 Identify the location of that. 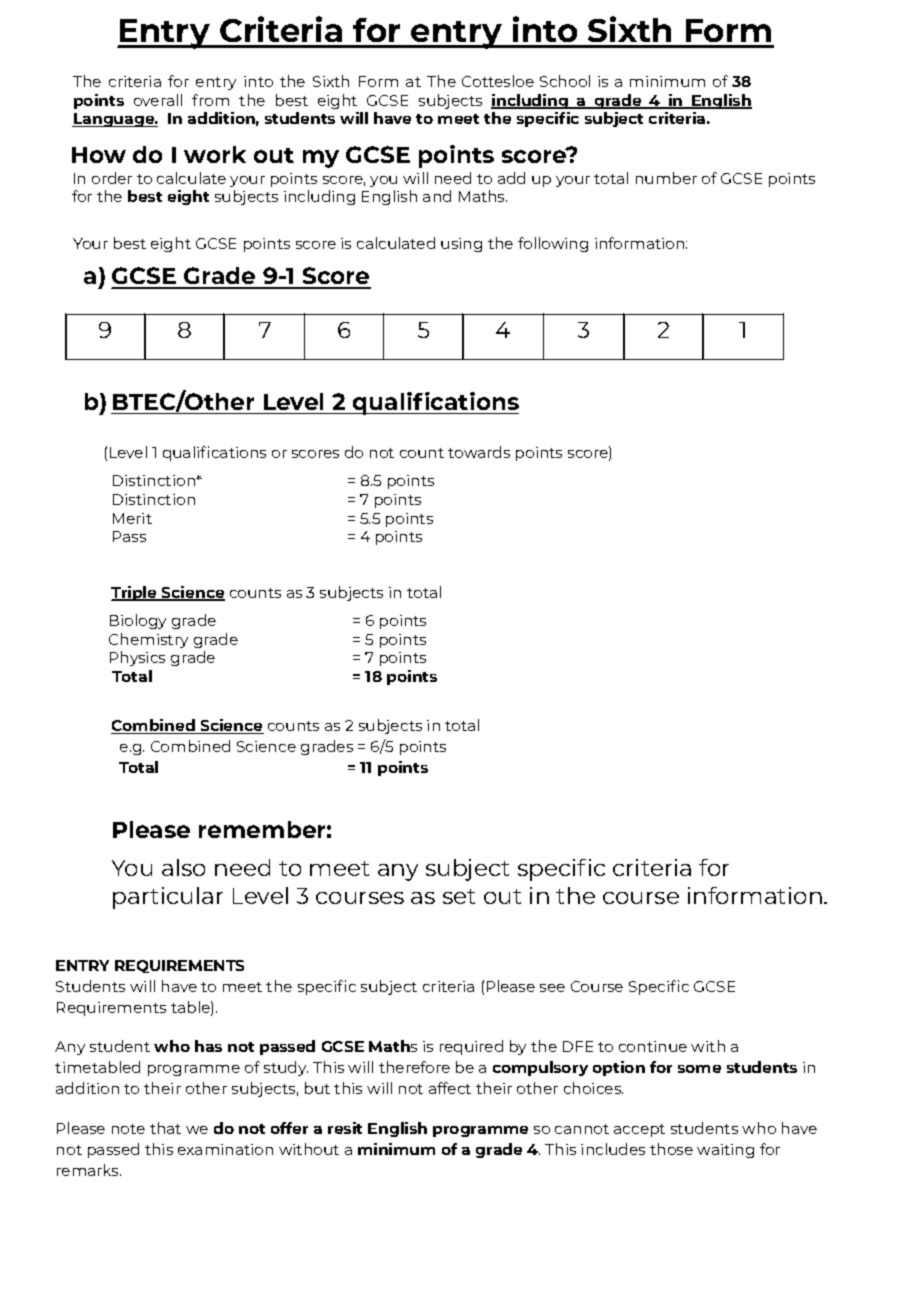
(165, 1128).
